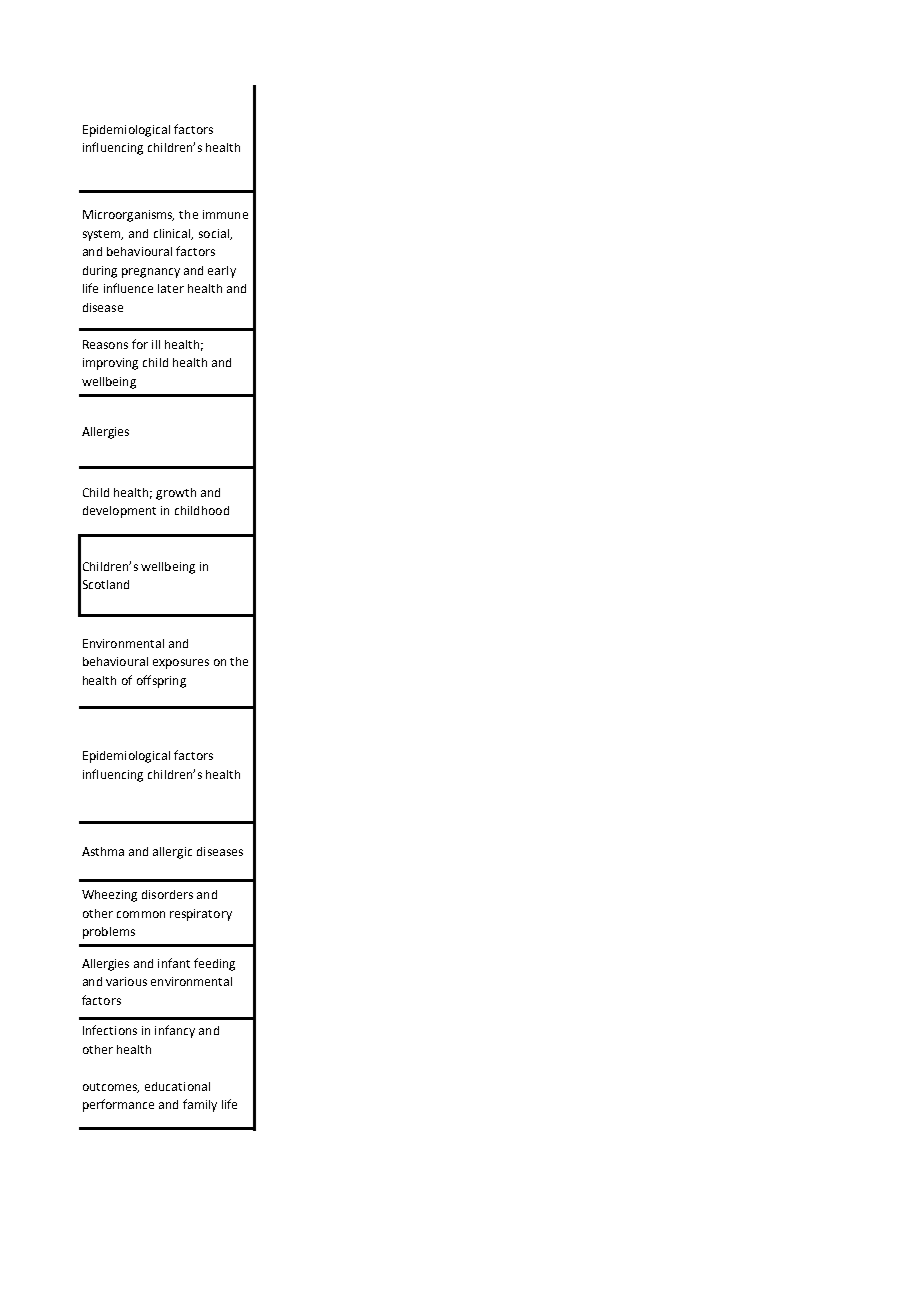  Describe the element at coordinates (111, 1088) in the screenshot. I see `outcomes` at that location.
